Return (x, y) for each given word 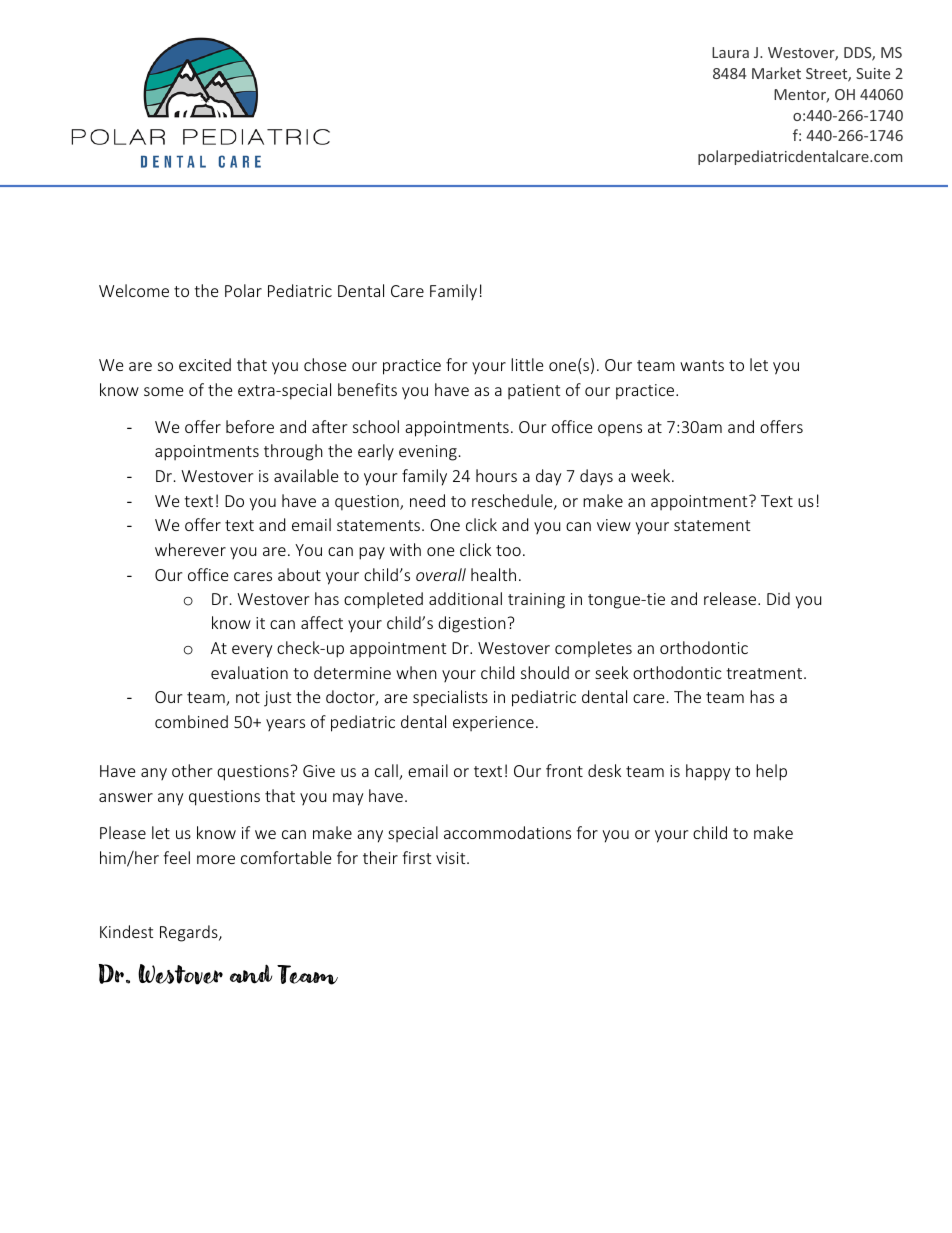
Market (776, 73)
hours (496, 475)
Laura (730, 52)
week (652, 475)
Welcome (134, 290)
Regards (190, 933)
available (306, 475)
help (771, 772)
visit (452, 858)
